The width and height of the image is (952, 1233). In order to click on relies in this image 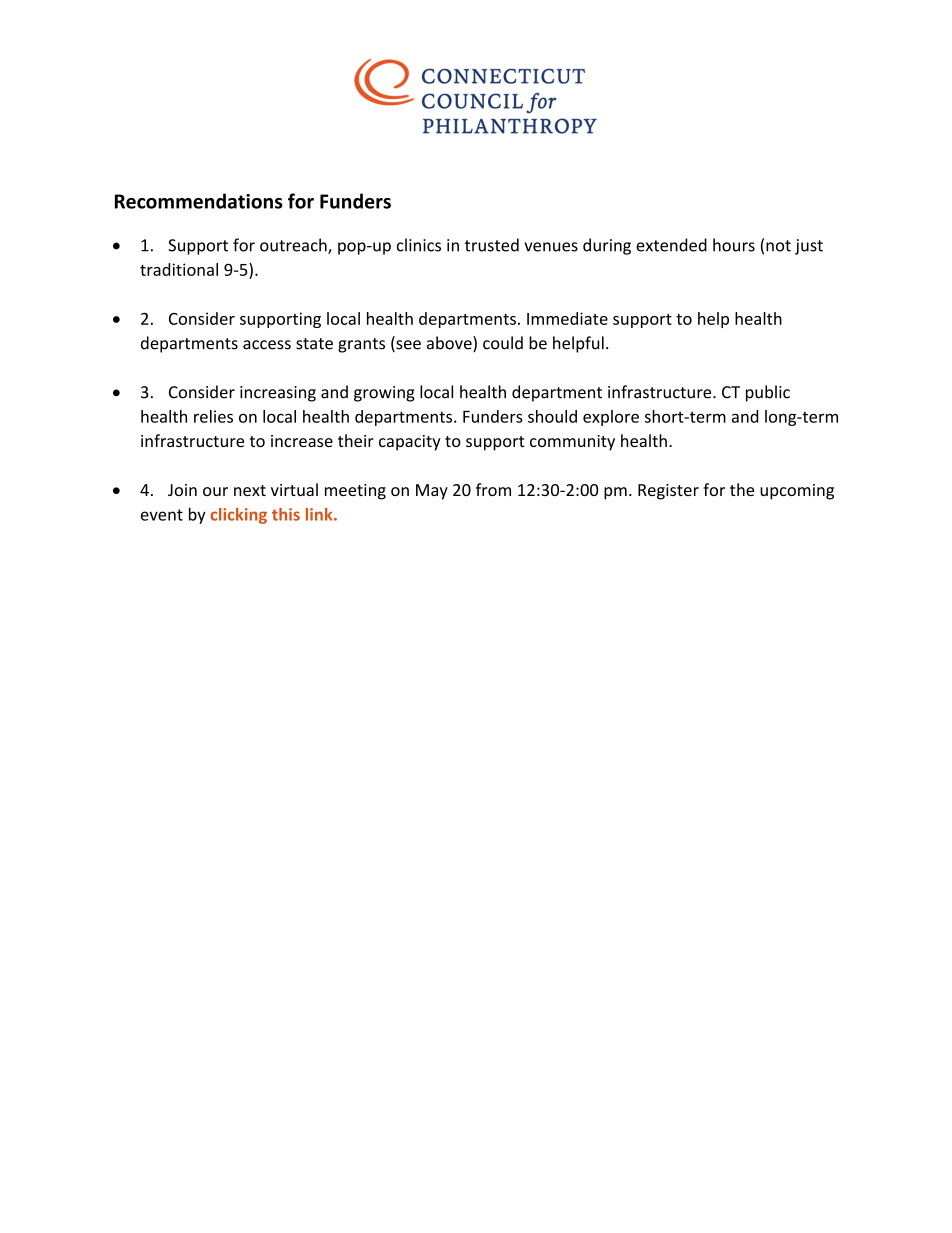, I will do `click(213, 416)`.
